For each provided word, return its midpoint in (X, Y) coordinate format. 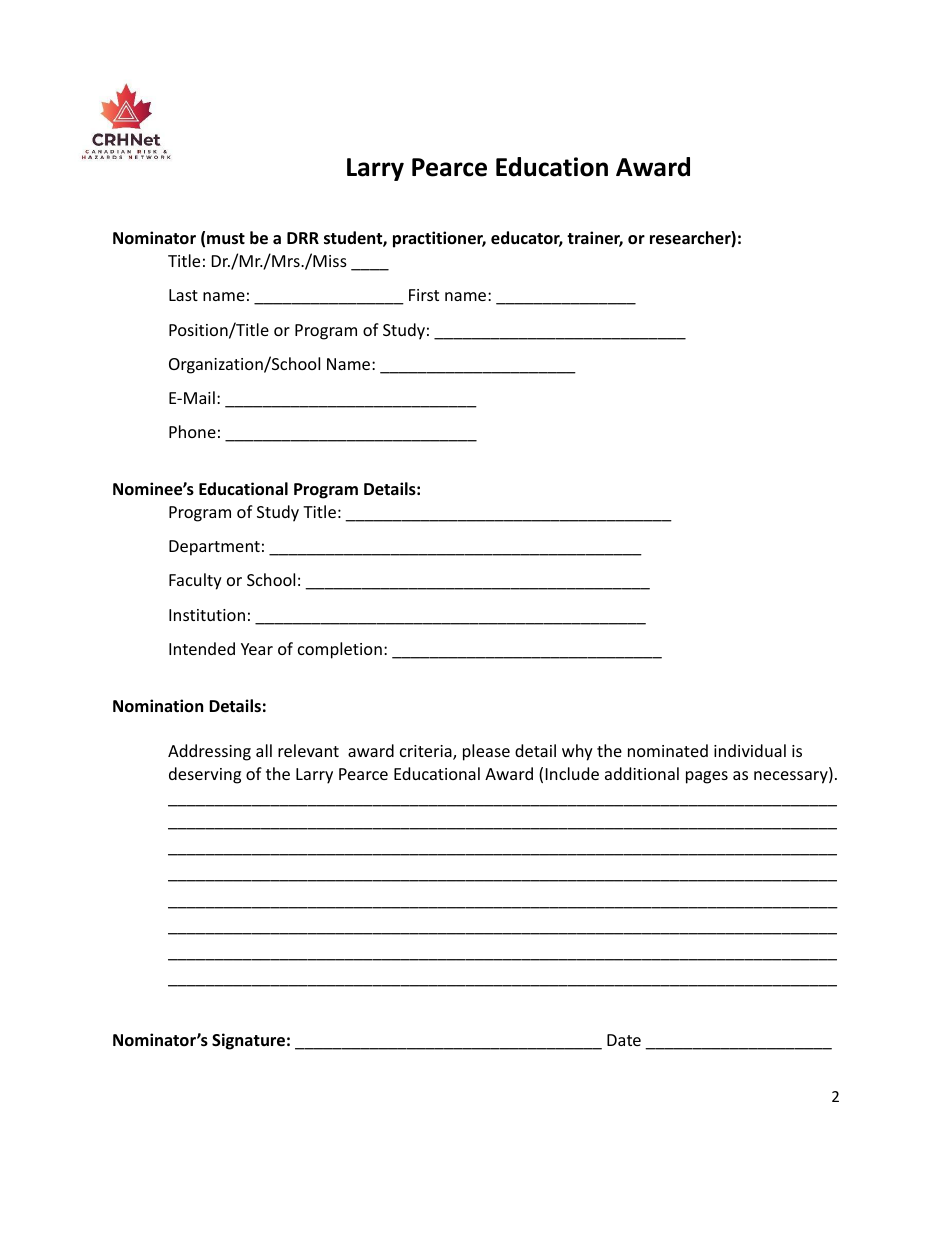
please (486, 752)
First (424, 295)
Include (572, 773)
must (226, 239)
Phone (192, 431)
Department (214, 548)
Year (257, 649)
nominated (668, 750)
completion (340, 650)
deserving (205, 775)
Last (183, 295)
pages (707, 777)
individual (750, 750)
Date (624, 1040)
